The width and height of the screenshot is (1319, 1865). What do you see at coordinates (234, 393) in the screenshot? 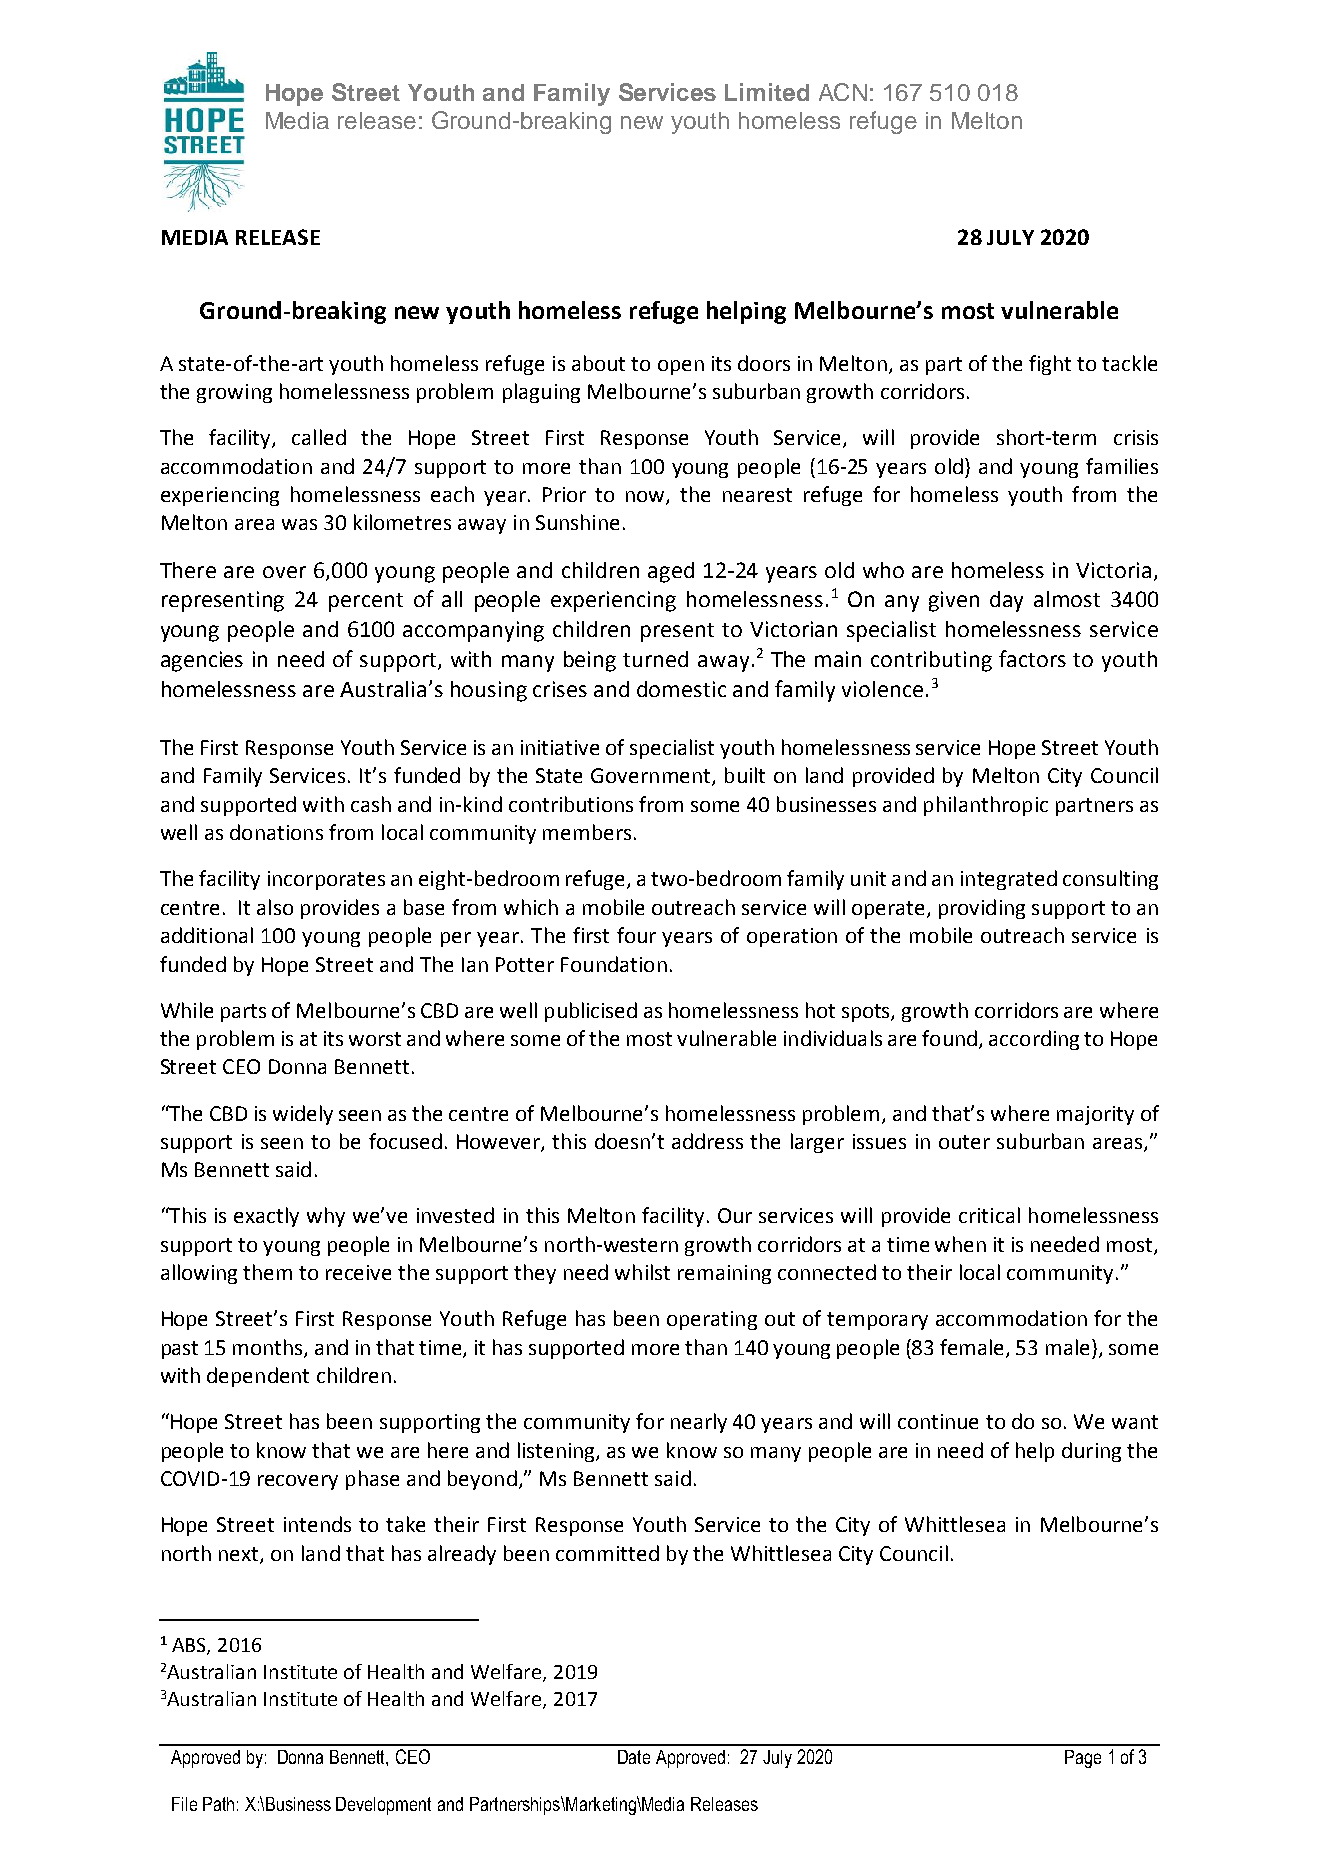
I see `growing` at bounding box center [234, 393].
